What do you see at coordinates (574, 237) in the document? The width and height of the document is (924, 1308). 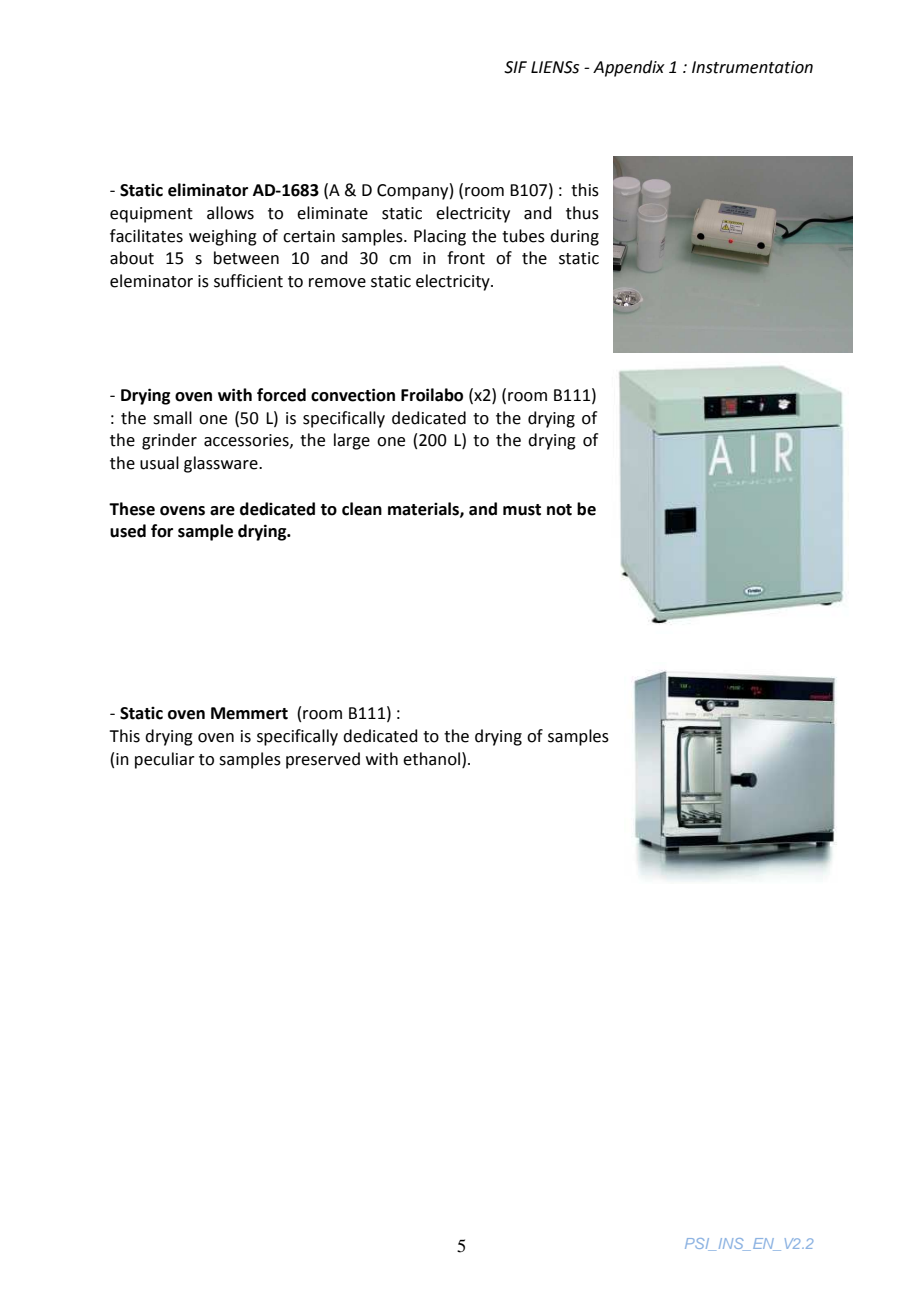 I see `during` at bounding box center [574, 237].
